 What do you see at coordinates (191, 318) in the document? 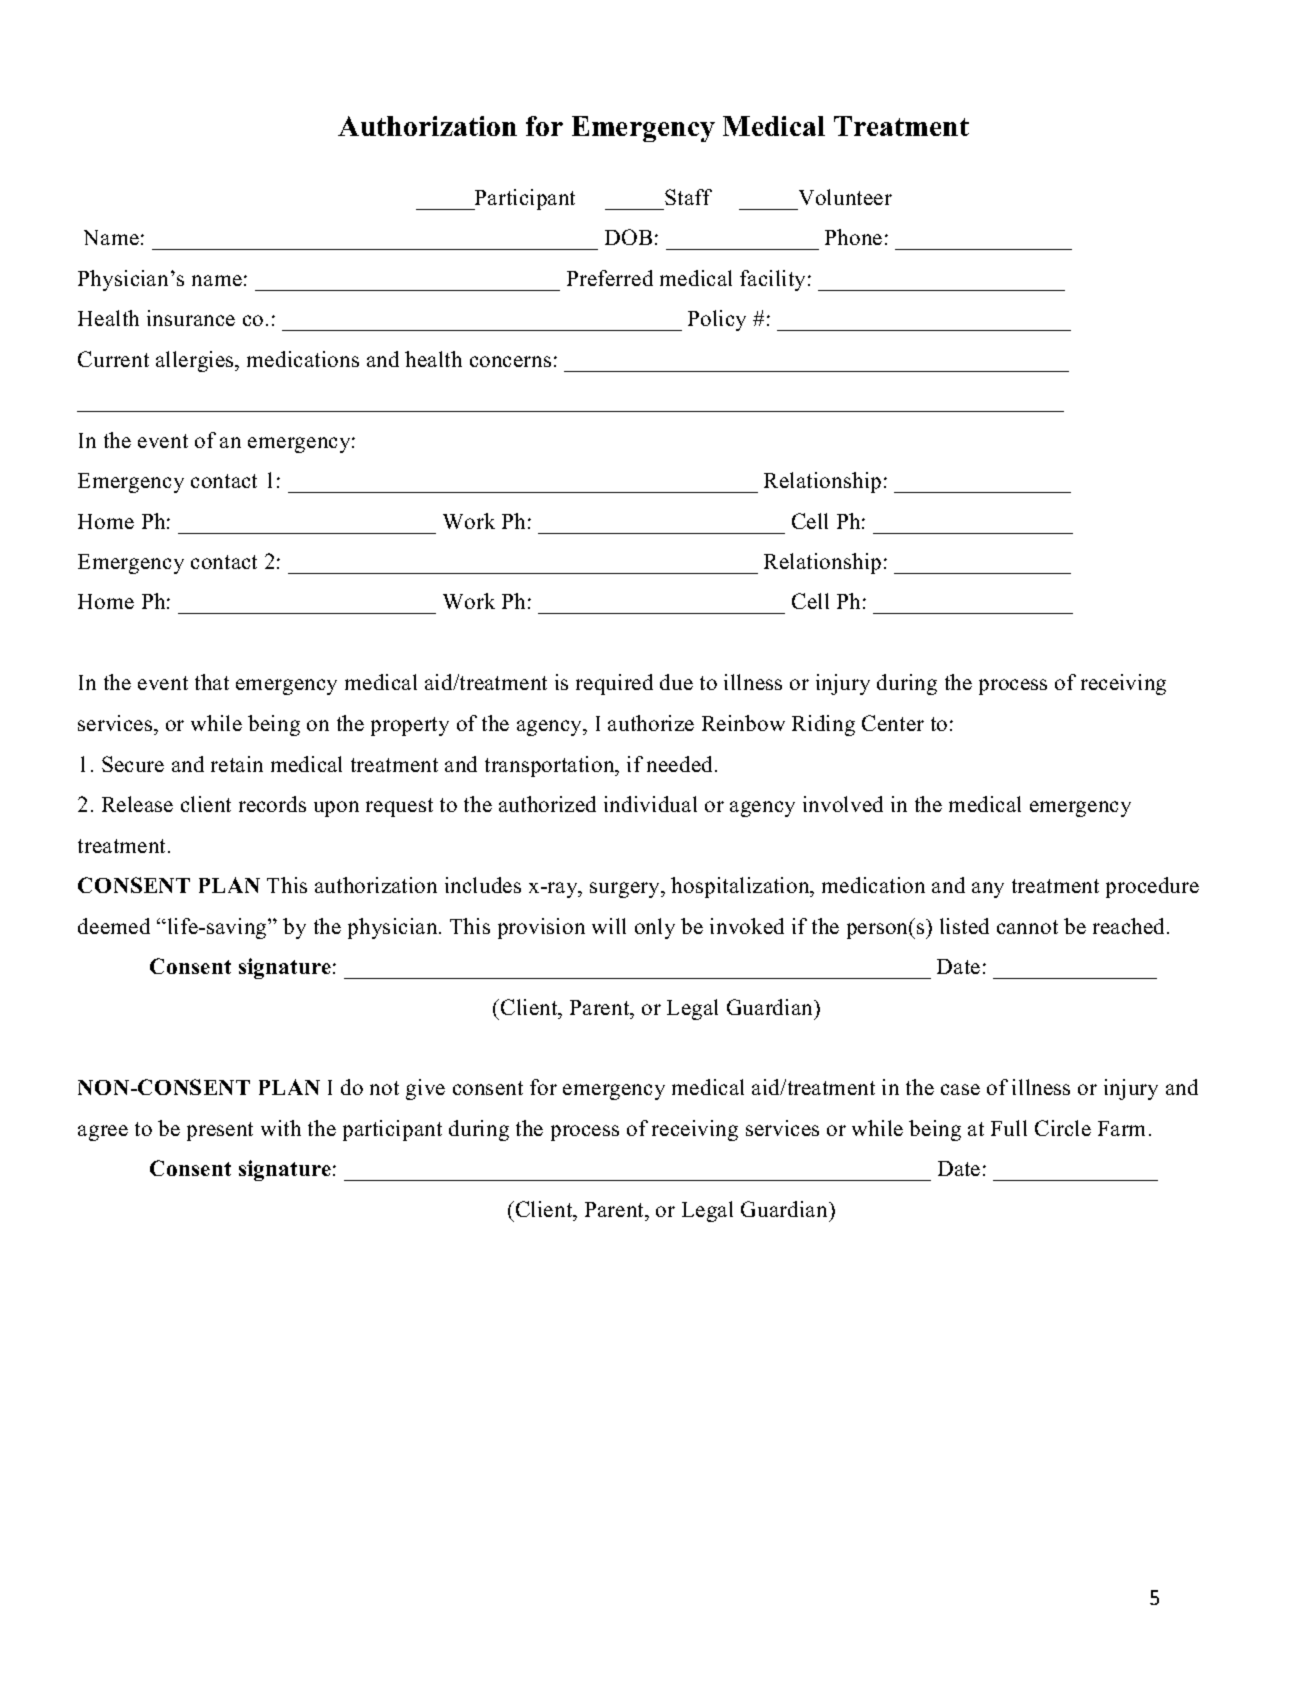
I see `insurance` at bounding box center [191, 318].
